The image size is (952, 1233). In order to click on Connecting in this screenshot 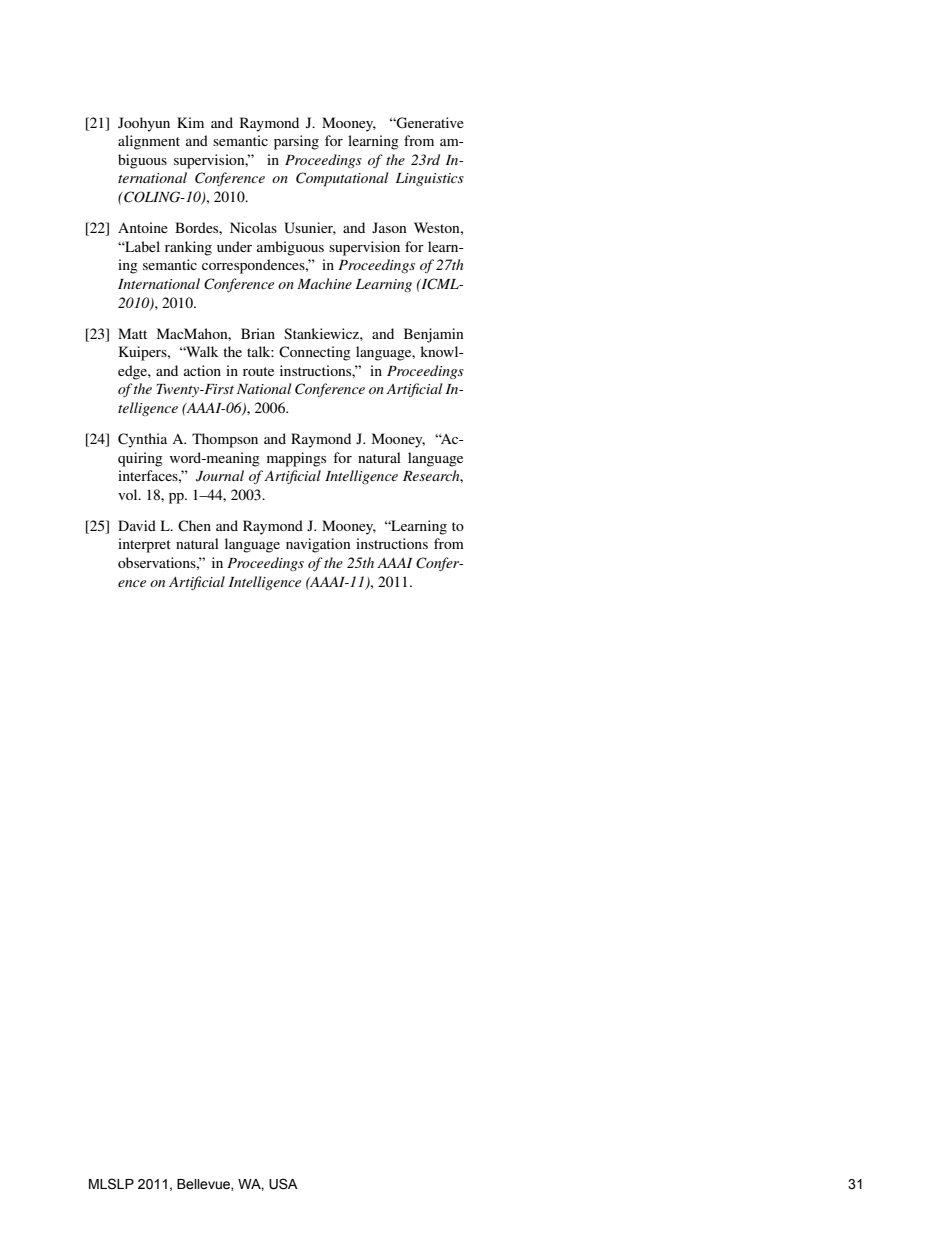, I will do `click(315, 353)`.
